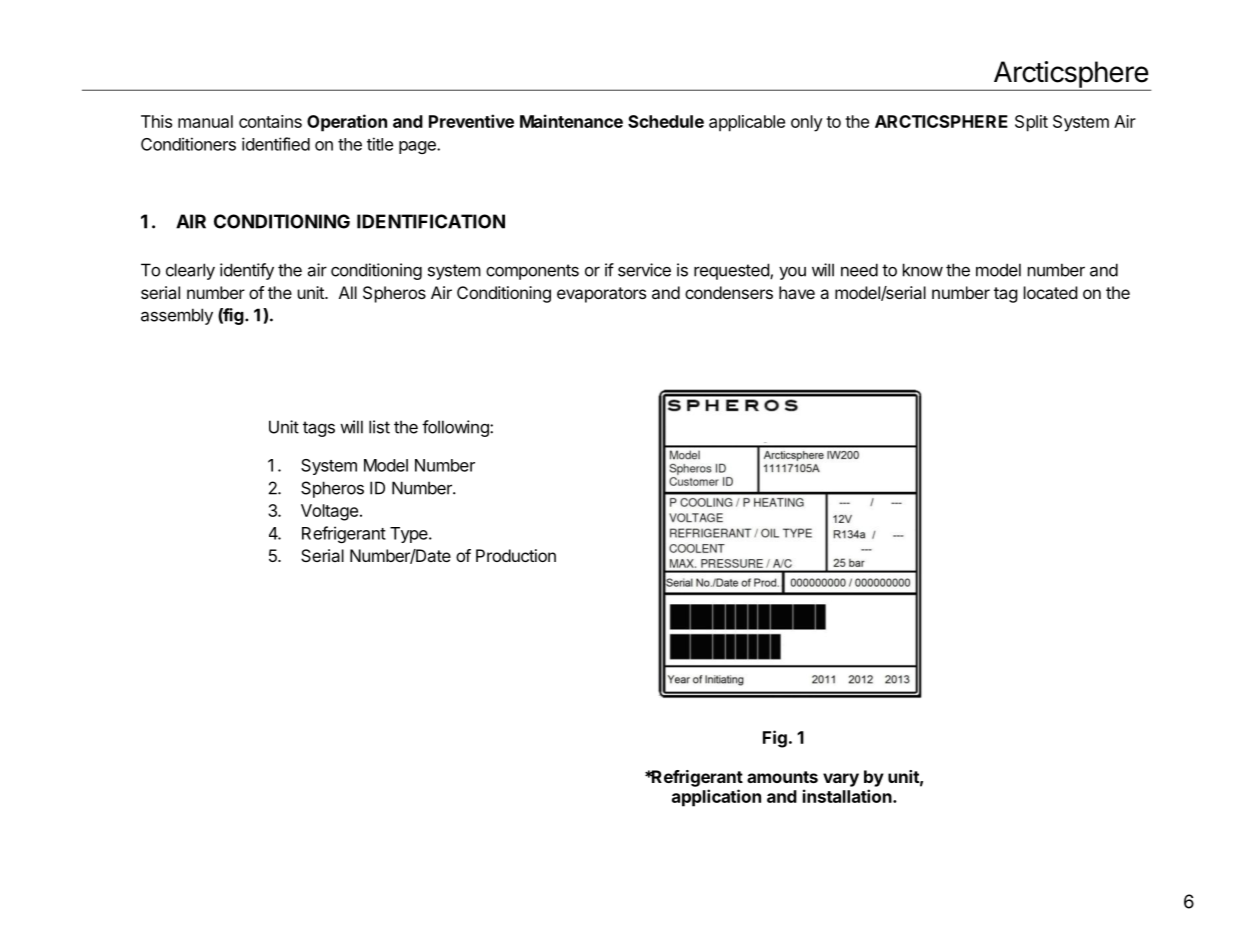 Image resolution: width=1233 pixels, height=952 pixels. What do you see at coordinates (319, 429) in the image?
I see `tags` at bounding box center [319, 429].
